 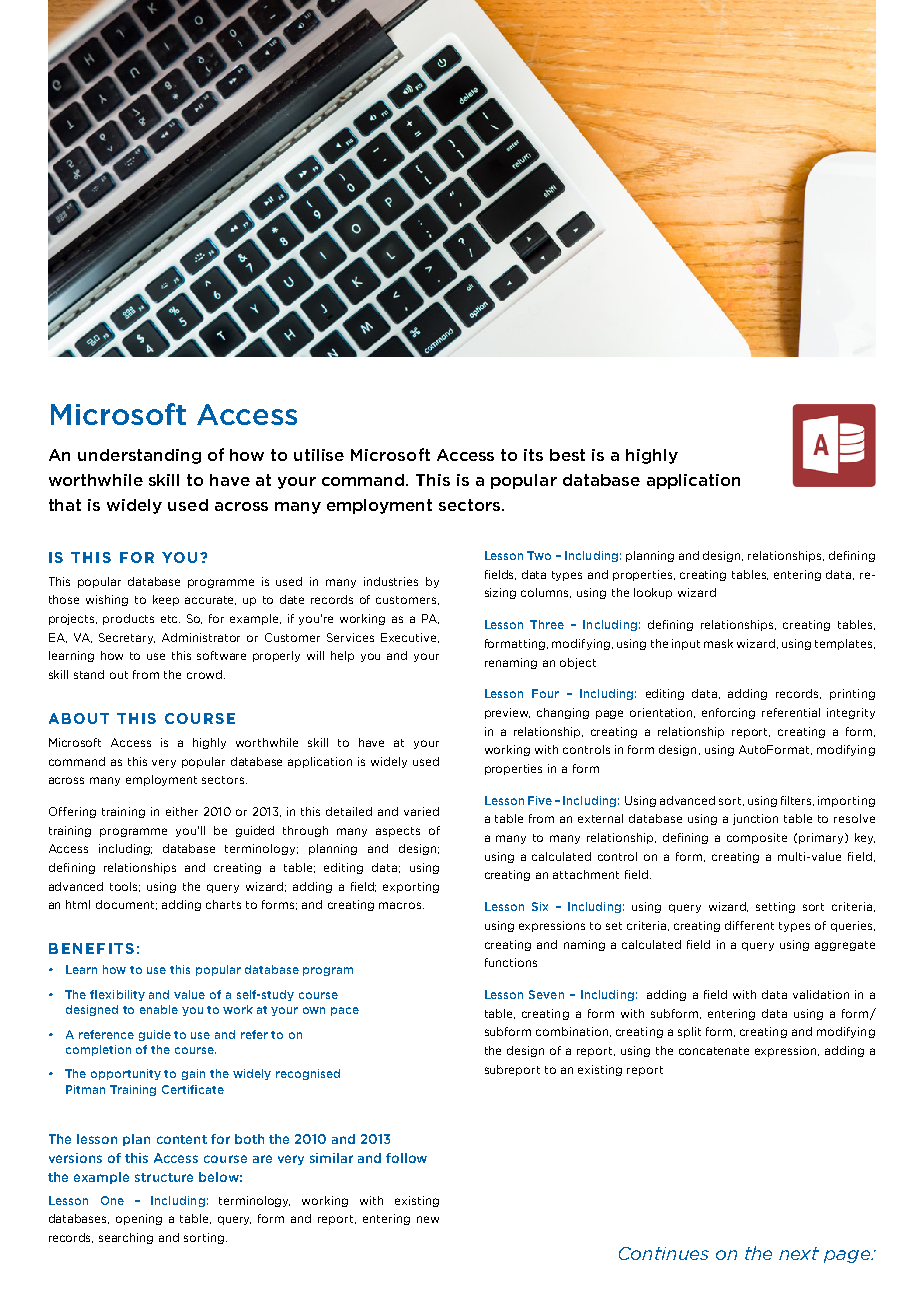 What do you see at coordinates (757, 838) in the screenshot?
I see `composite` at bounding box center [757, 838].
